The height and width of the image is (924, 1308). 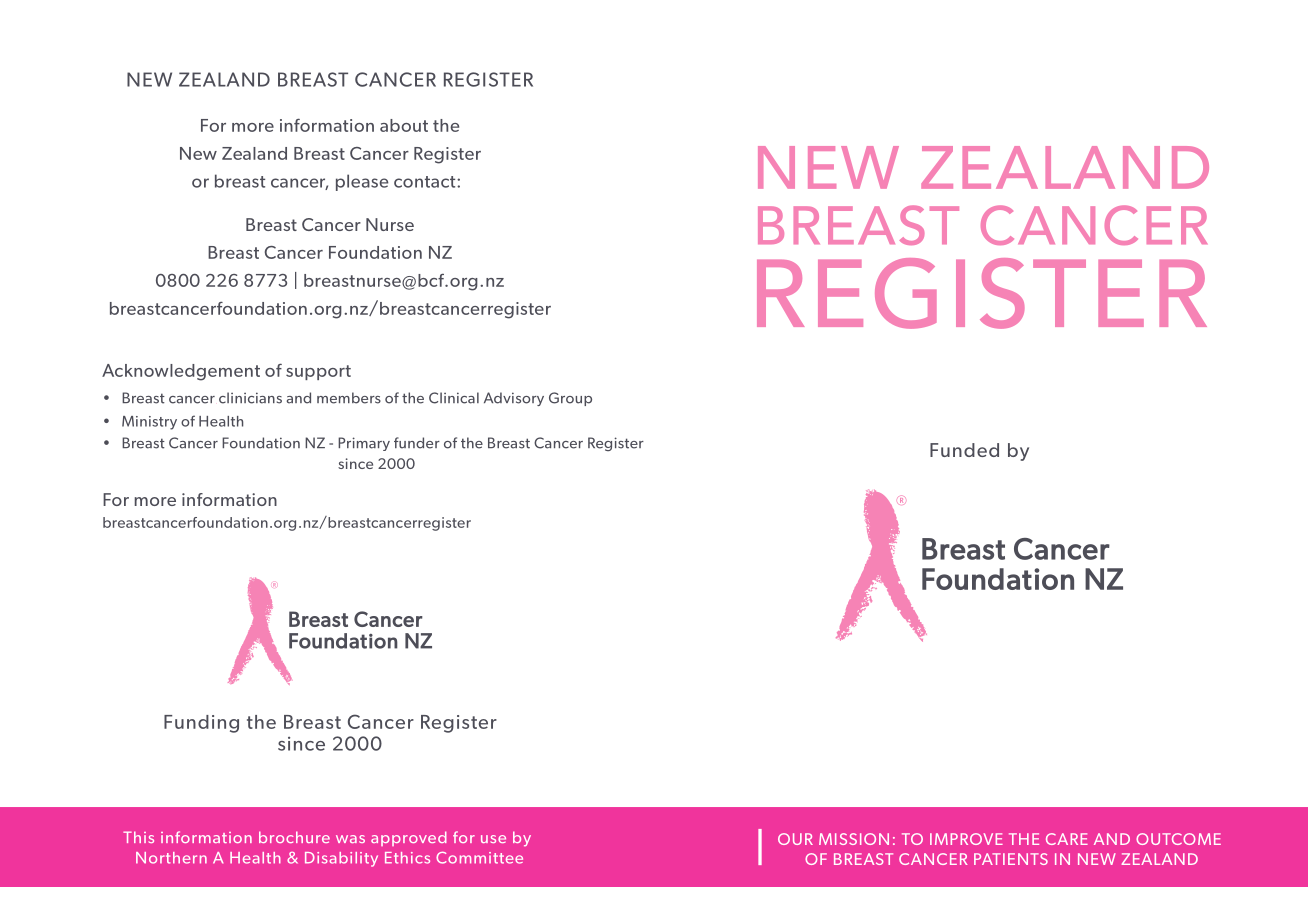 What do you see at coordinates (350, 839) in the image?
I see `was` at bounding box center [350, 839].
